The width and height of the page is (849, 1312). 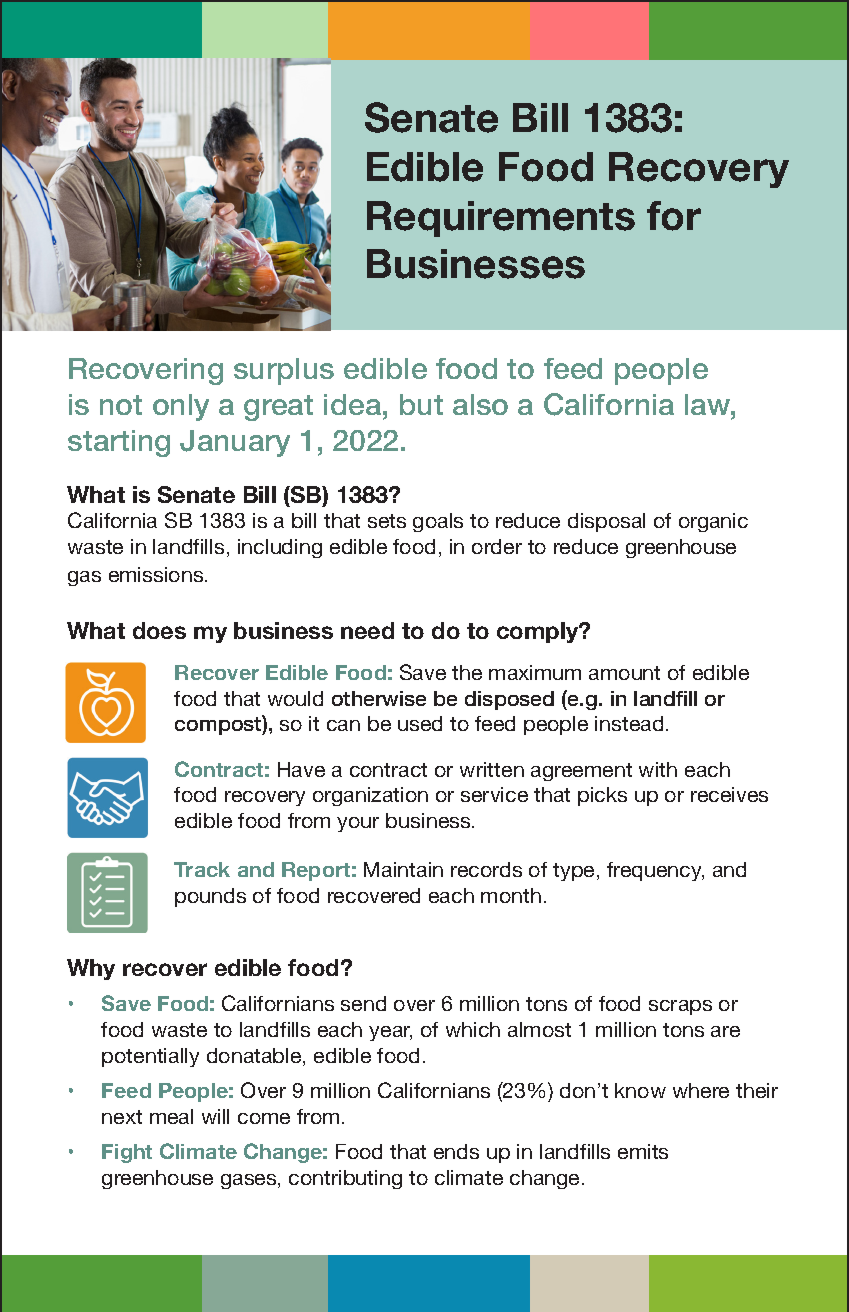 I want to click on Fight, so click(x=127, y=1153).
